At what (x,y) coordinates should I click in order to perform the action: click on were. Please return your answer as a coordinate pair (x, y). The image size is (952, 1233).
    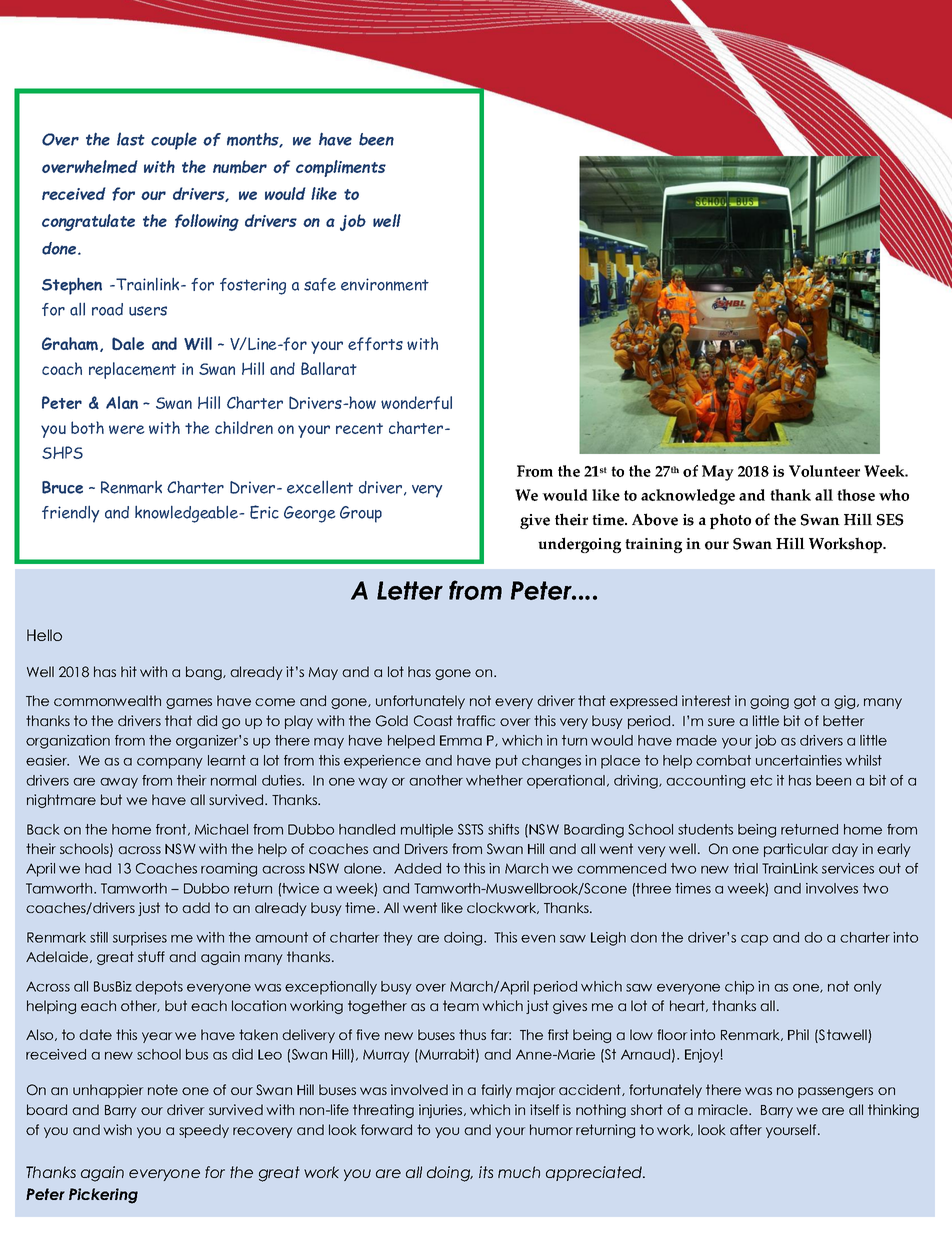
    Looking at the image, I should click on (127, 429).
